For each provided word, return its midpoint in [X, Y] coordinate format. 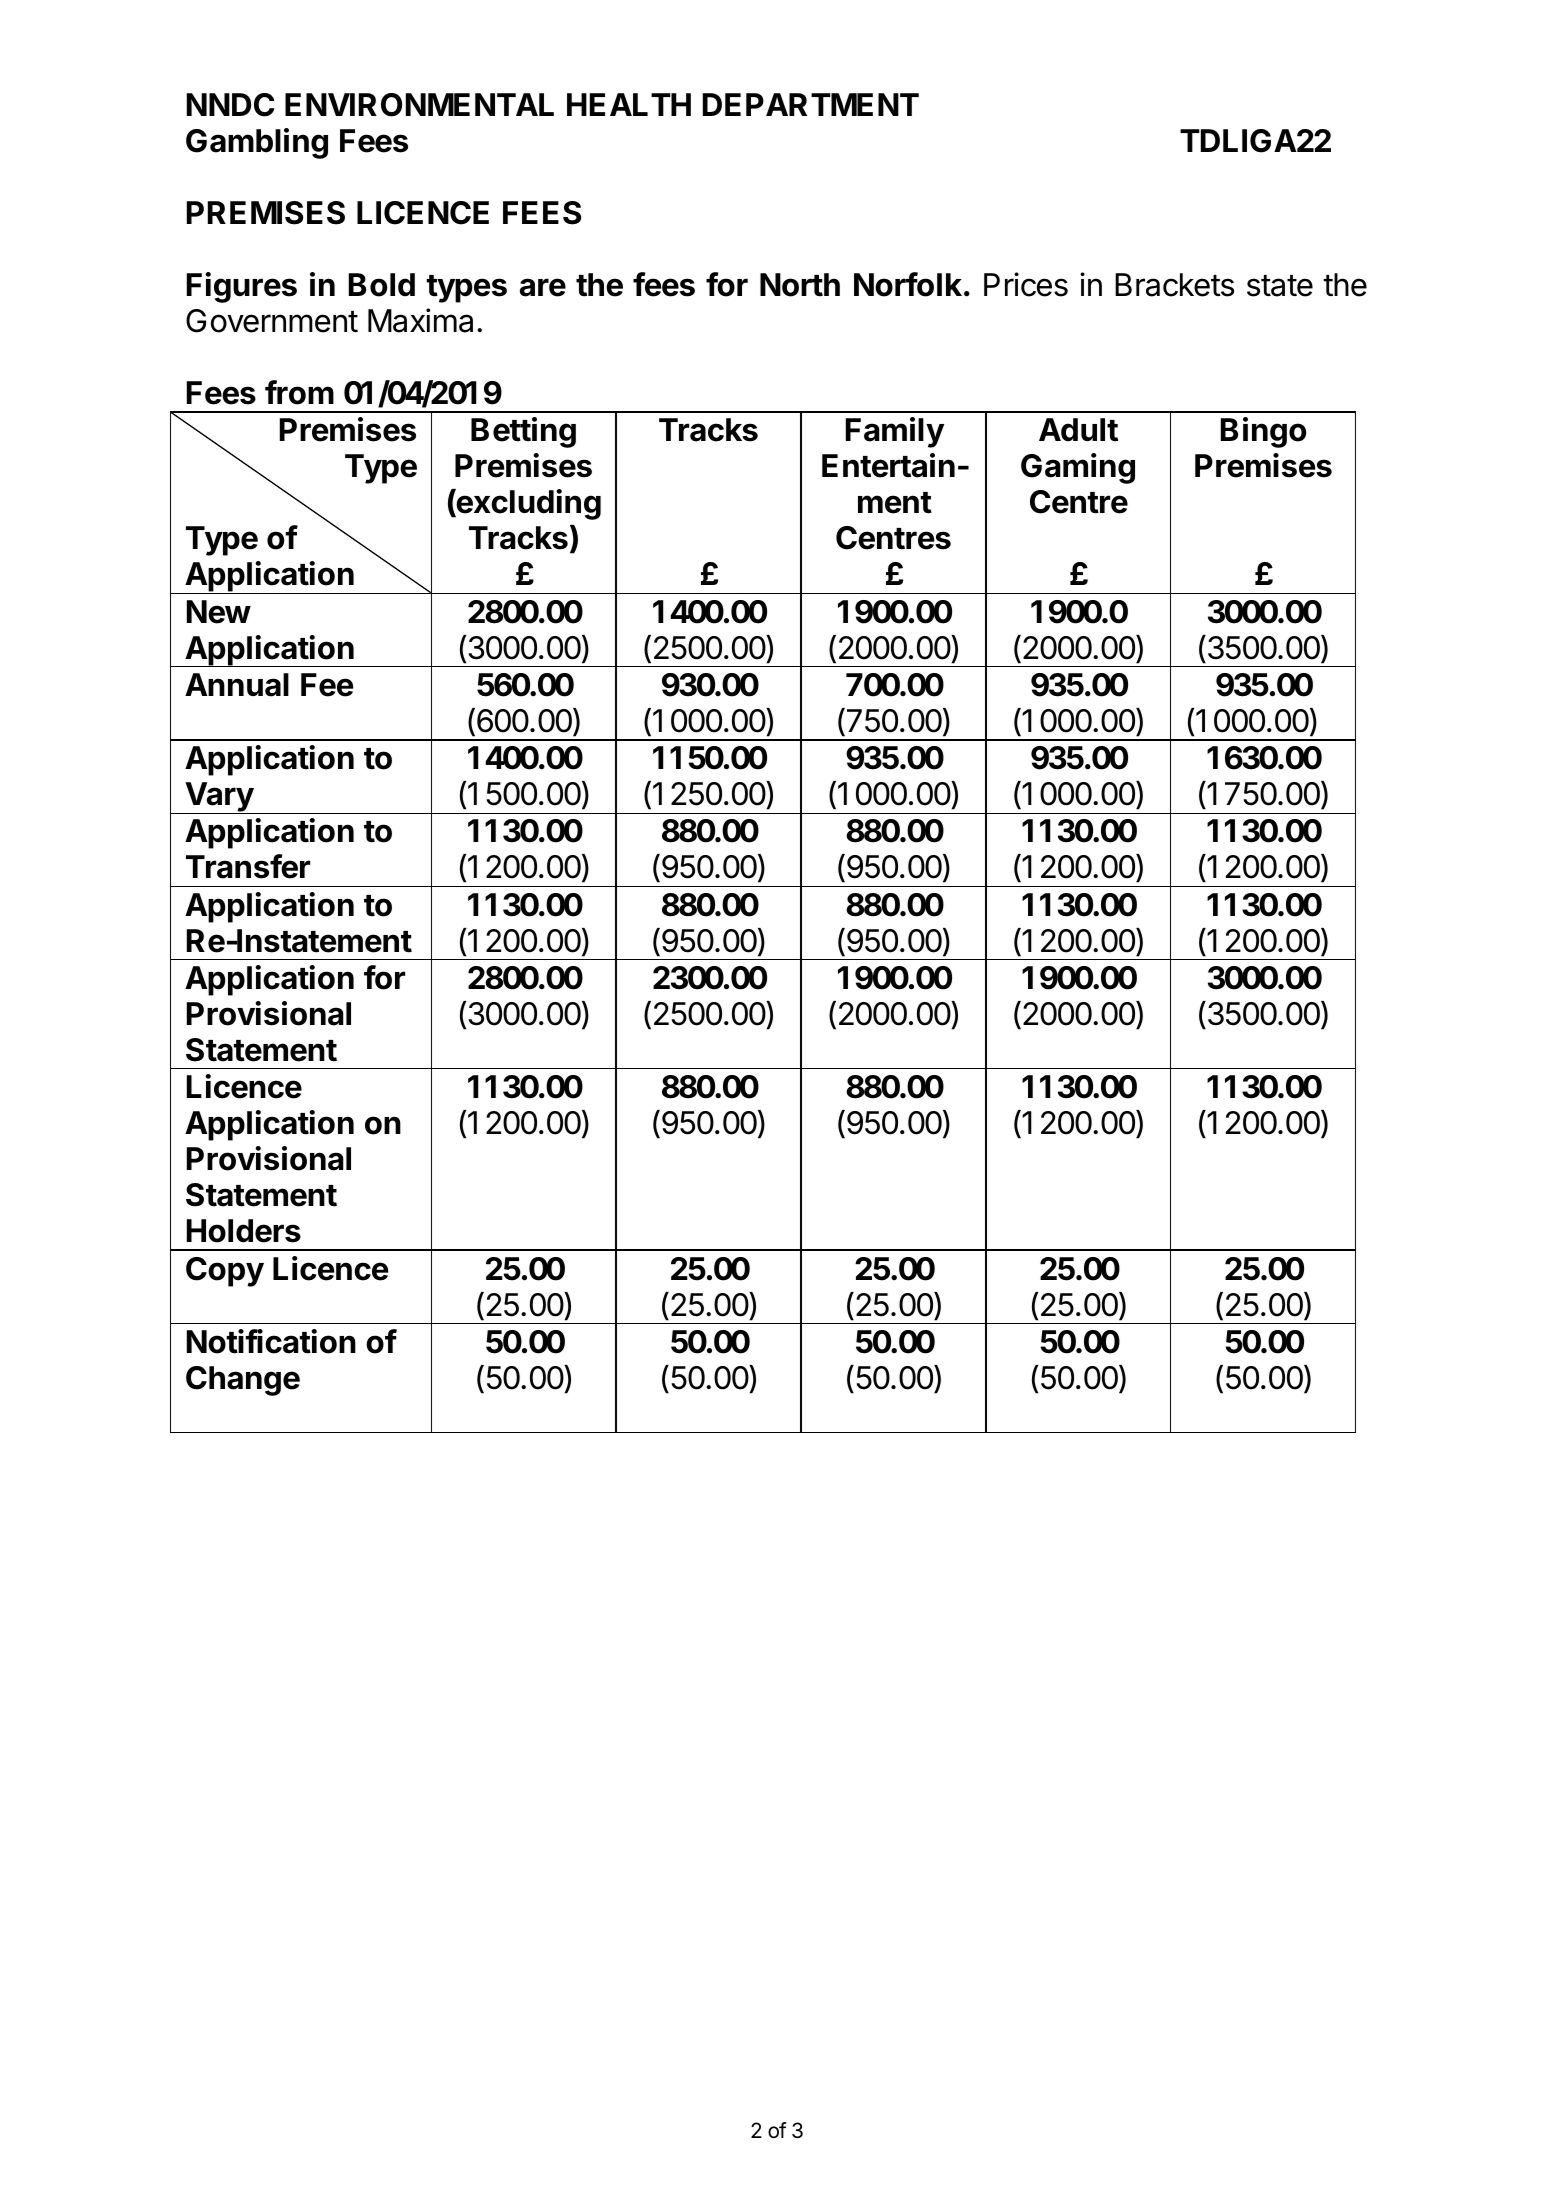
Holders [244, 1231]
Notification [271, 1341]
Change [243, 1381]
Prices [1026, 284]
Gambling [257, 143]
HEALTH [629, 104]
